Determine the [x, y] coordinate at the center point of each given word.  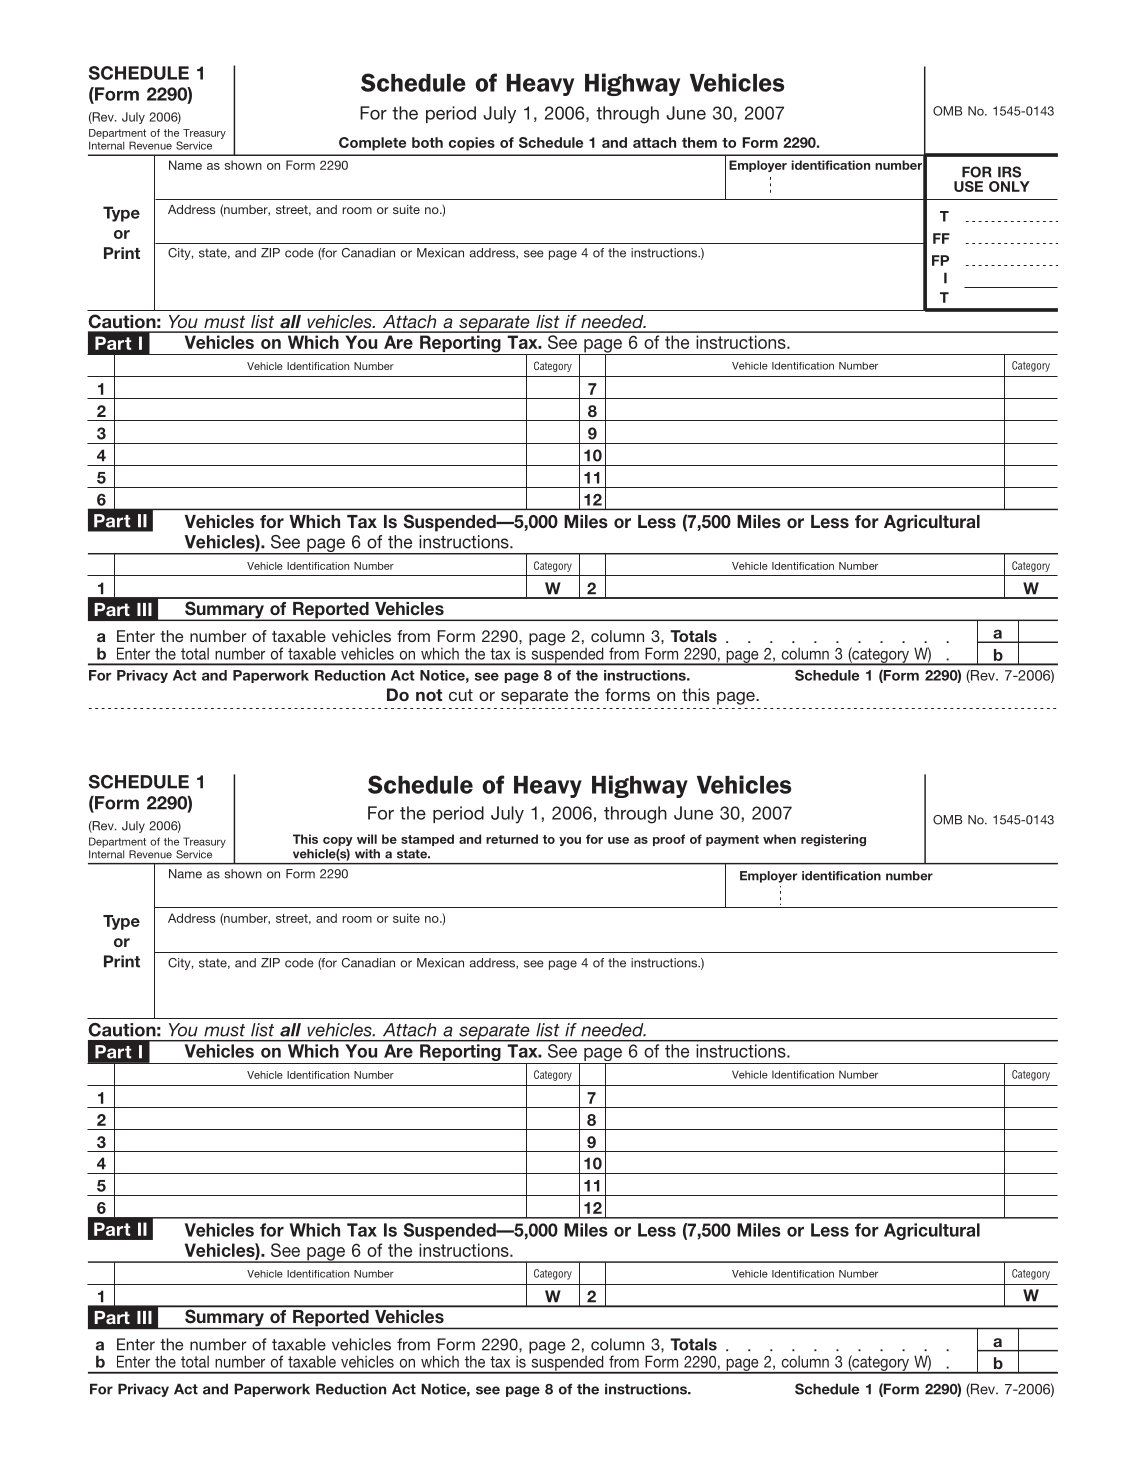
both [427, 142]
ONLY [1009, 186]
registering [833, 840]
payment [732, 840]
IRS [1009, 172]
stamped [427, 840]
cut [461, 695]
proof [669, 840]
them [699, 142]
